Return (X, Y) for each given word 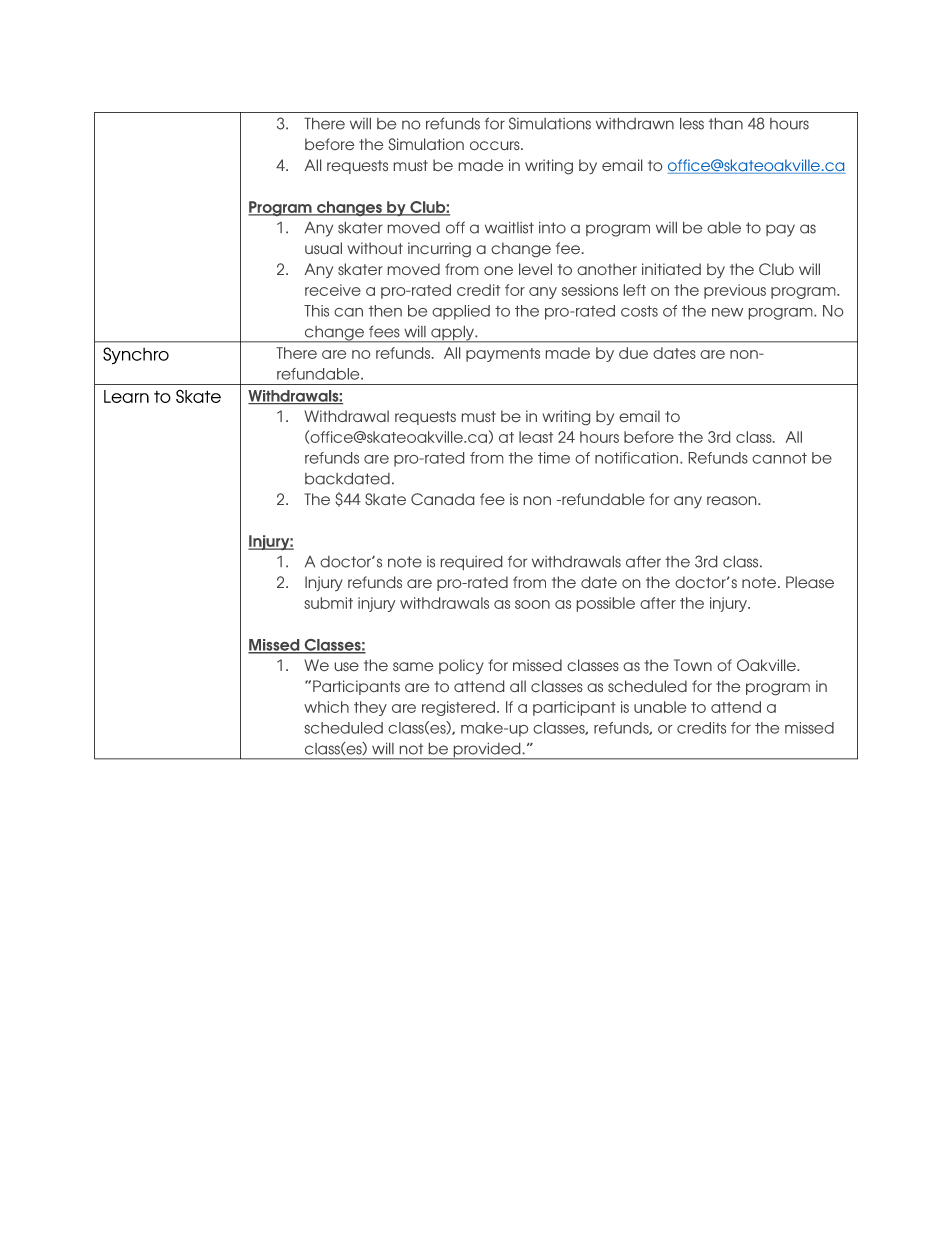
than (726, 124)
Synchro (136, 356)
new (727, 312)
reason (733, 500)
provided (487, 751)
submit (328, 603)
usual (323, 248)
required (471, 563)
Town (693, 665)
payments (503, 355)
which (326, 707)
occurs (496, 145)
